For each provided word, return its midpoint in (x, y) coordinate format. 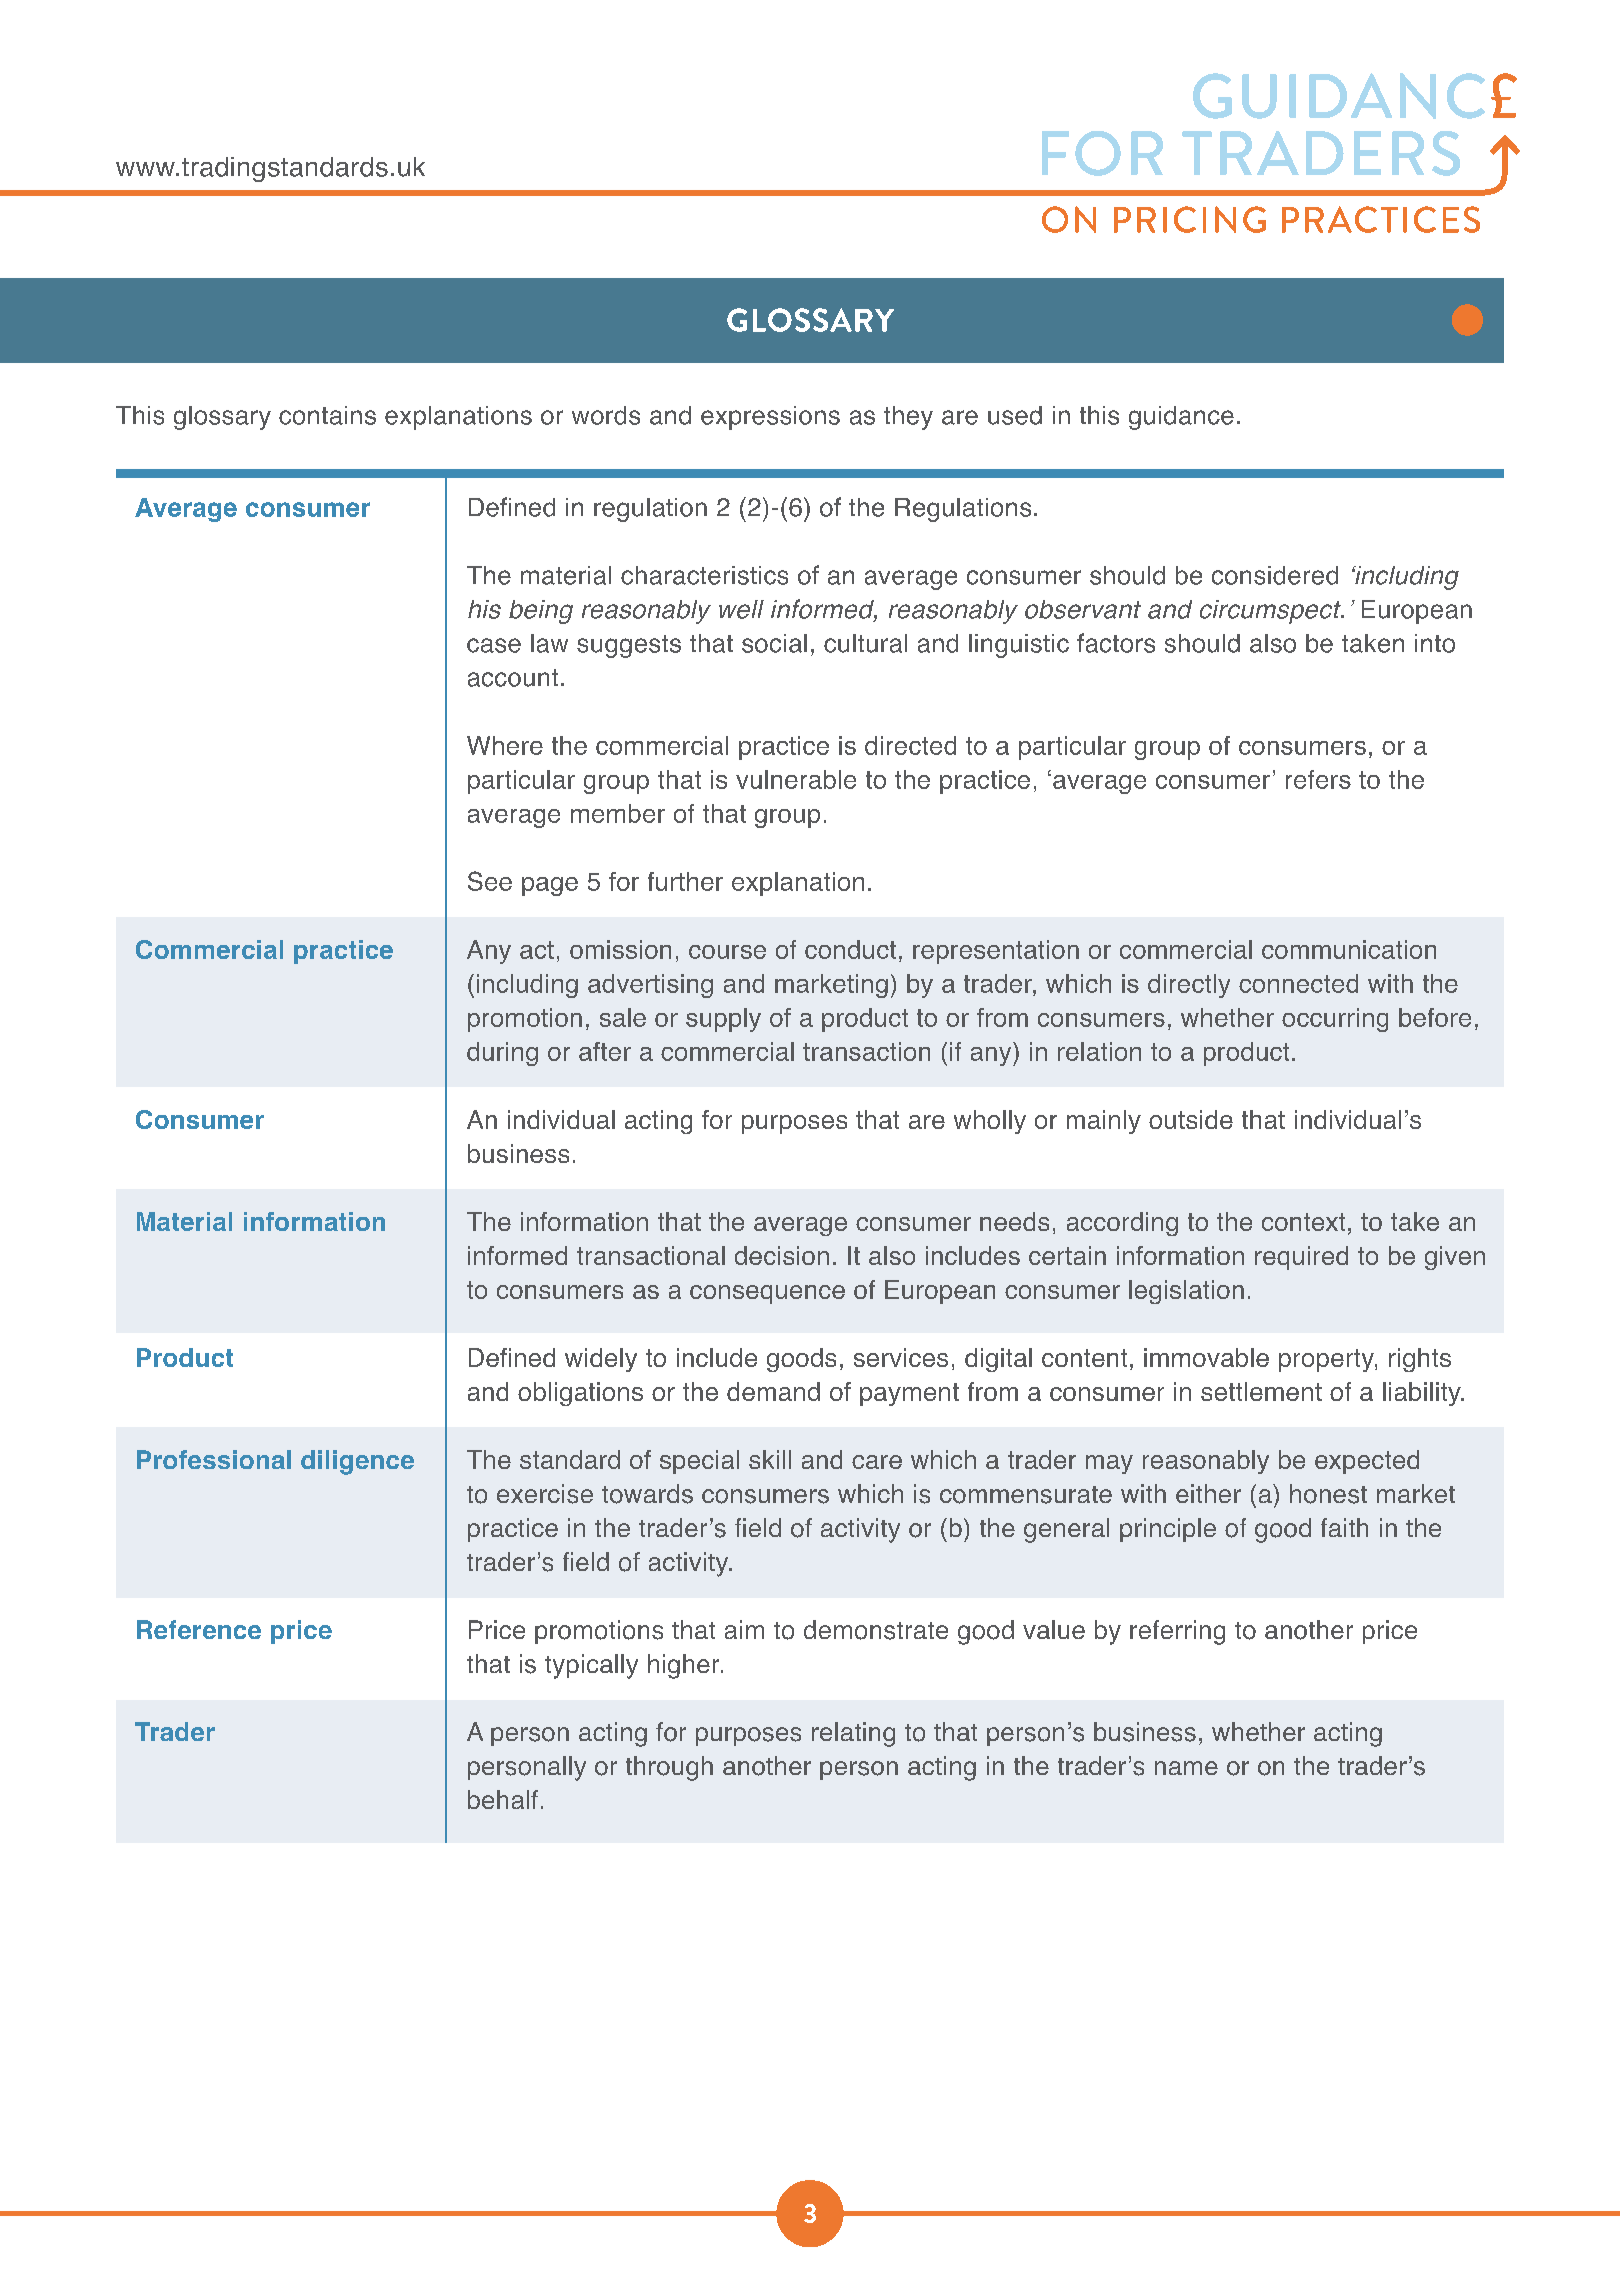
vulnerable (796, 779)
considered (1275, 575)
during (502, 1054)
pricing (1190, 219)
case (494, 645)
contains (327, 415)
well (741, 609)
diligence (357, 1462)
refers (1318, 779)
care (877, 1462)
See (490, 881)
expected (1367, 1462)
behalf (503, 1799)
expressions (770, 418)
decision (782, 1255)
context (1303, 1222)
